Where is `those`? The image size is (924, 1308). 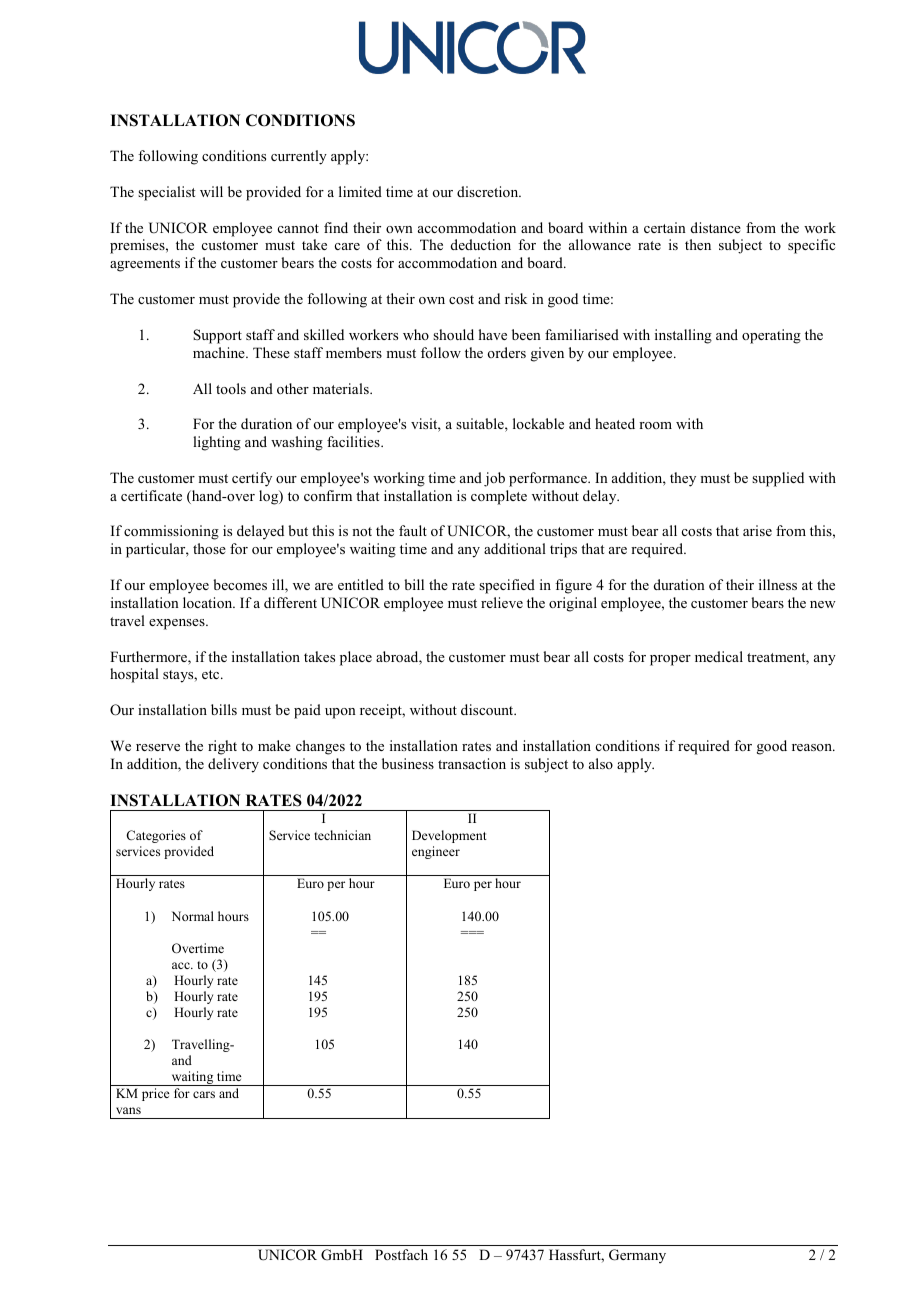
those is located at coordinates (209, 548).
